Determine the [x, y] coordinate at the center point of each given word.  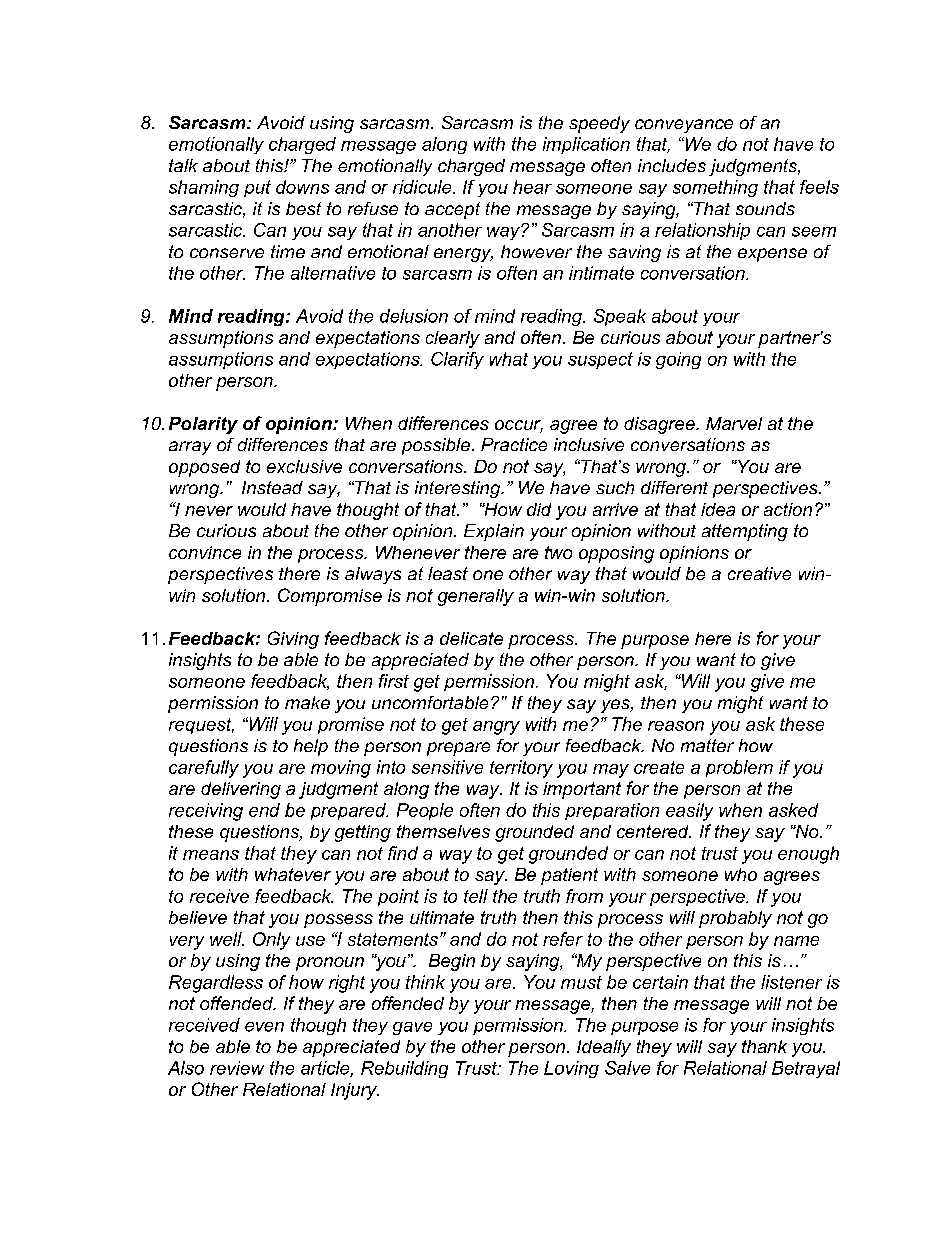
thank [764, 1046]
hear [532, 187]
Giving [293, 640]
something [715, 188]
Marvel [734, 423]
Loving [571, 1069]
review [237, 1068]
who [741, 874]
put [257, 188]
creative [759, 573]
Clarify [457, 360]
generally [476, 597]
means [211, 855]
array [190, 448]
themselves [443, 831]
